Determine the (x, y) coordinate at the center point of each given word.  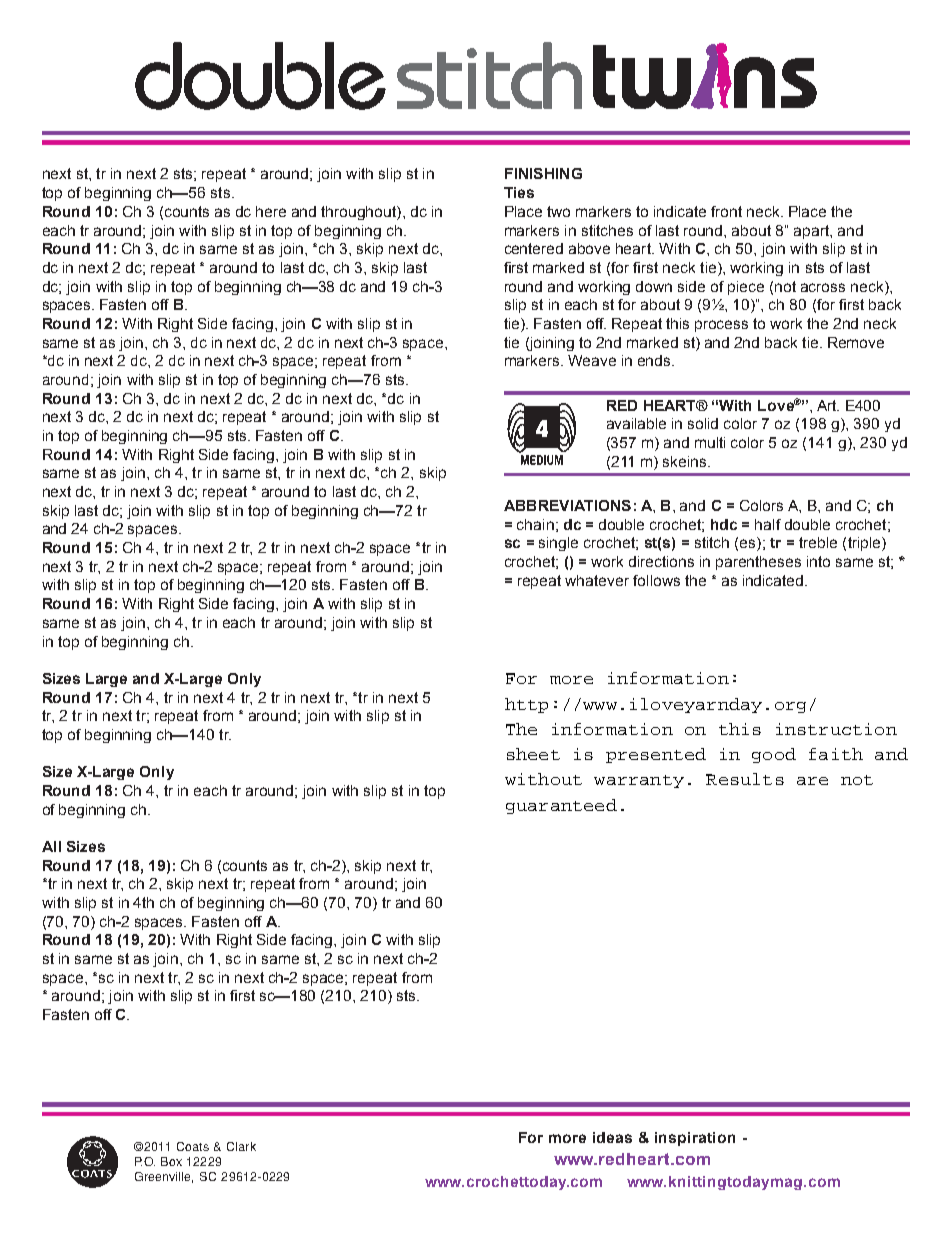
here (271, 211)
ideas (612, 1137)
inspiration (695, 1139)
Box (171, 1161)
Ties (519, 192)
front (726, 211)
